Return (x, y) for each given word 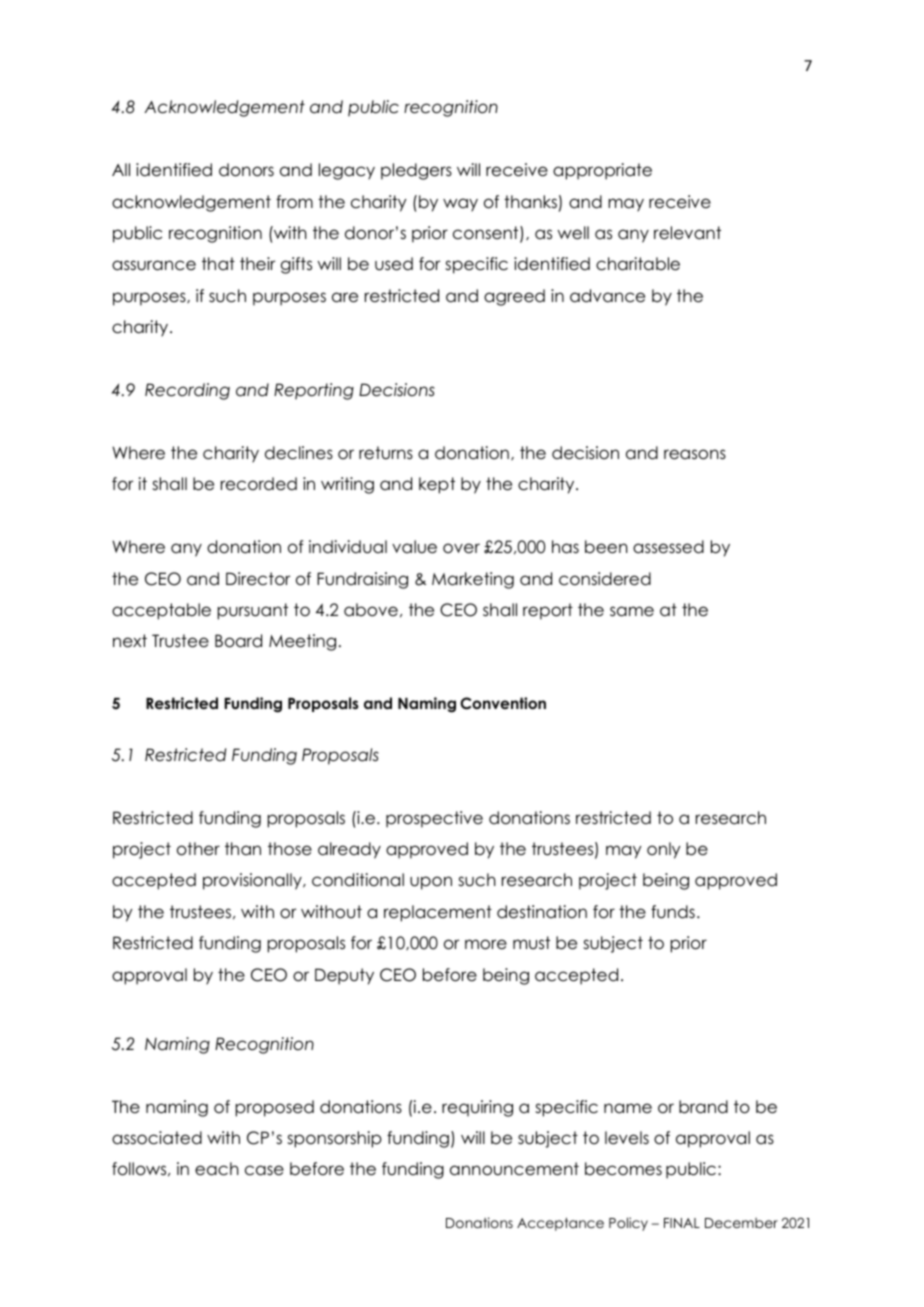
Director (258, 579)
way (460, 205)
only (663, 850)
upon (431, 883)
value (414, 547)
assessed (668, 547)
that (218, 263)
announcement (514, 1169)
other (198, 849)
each (217, 1169)
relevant (687, 233)
